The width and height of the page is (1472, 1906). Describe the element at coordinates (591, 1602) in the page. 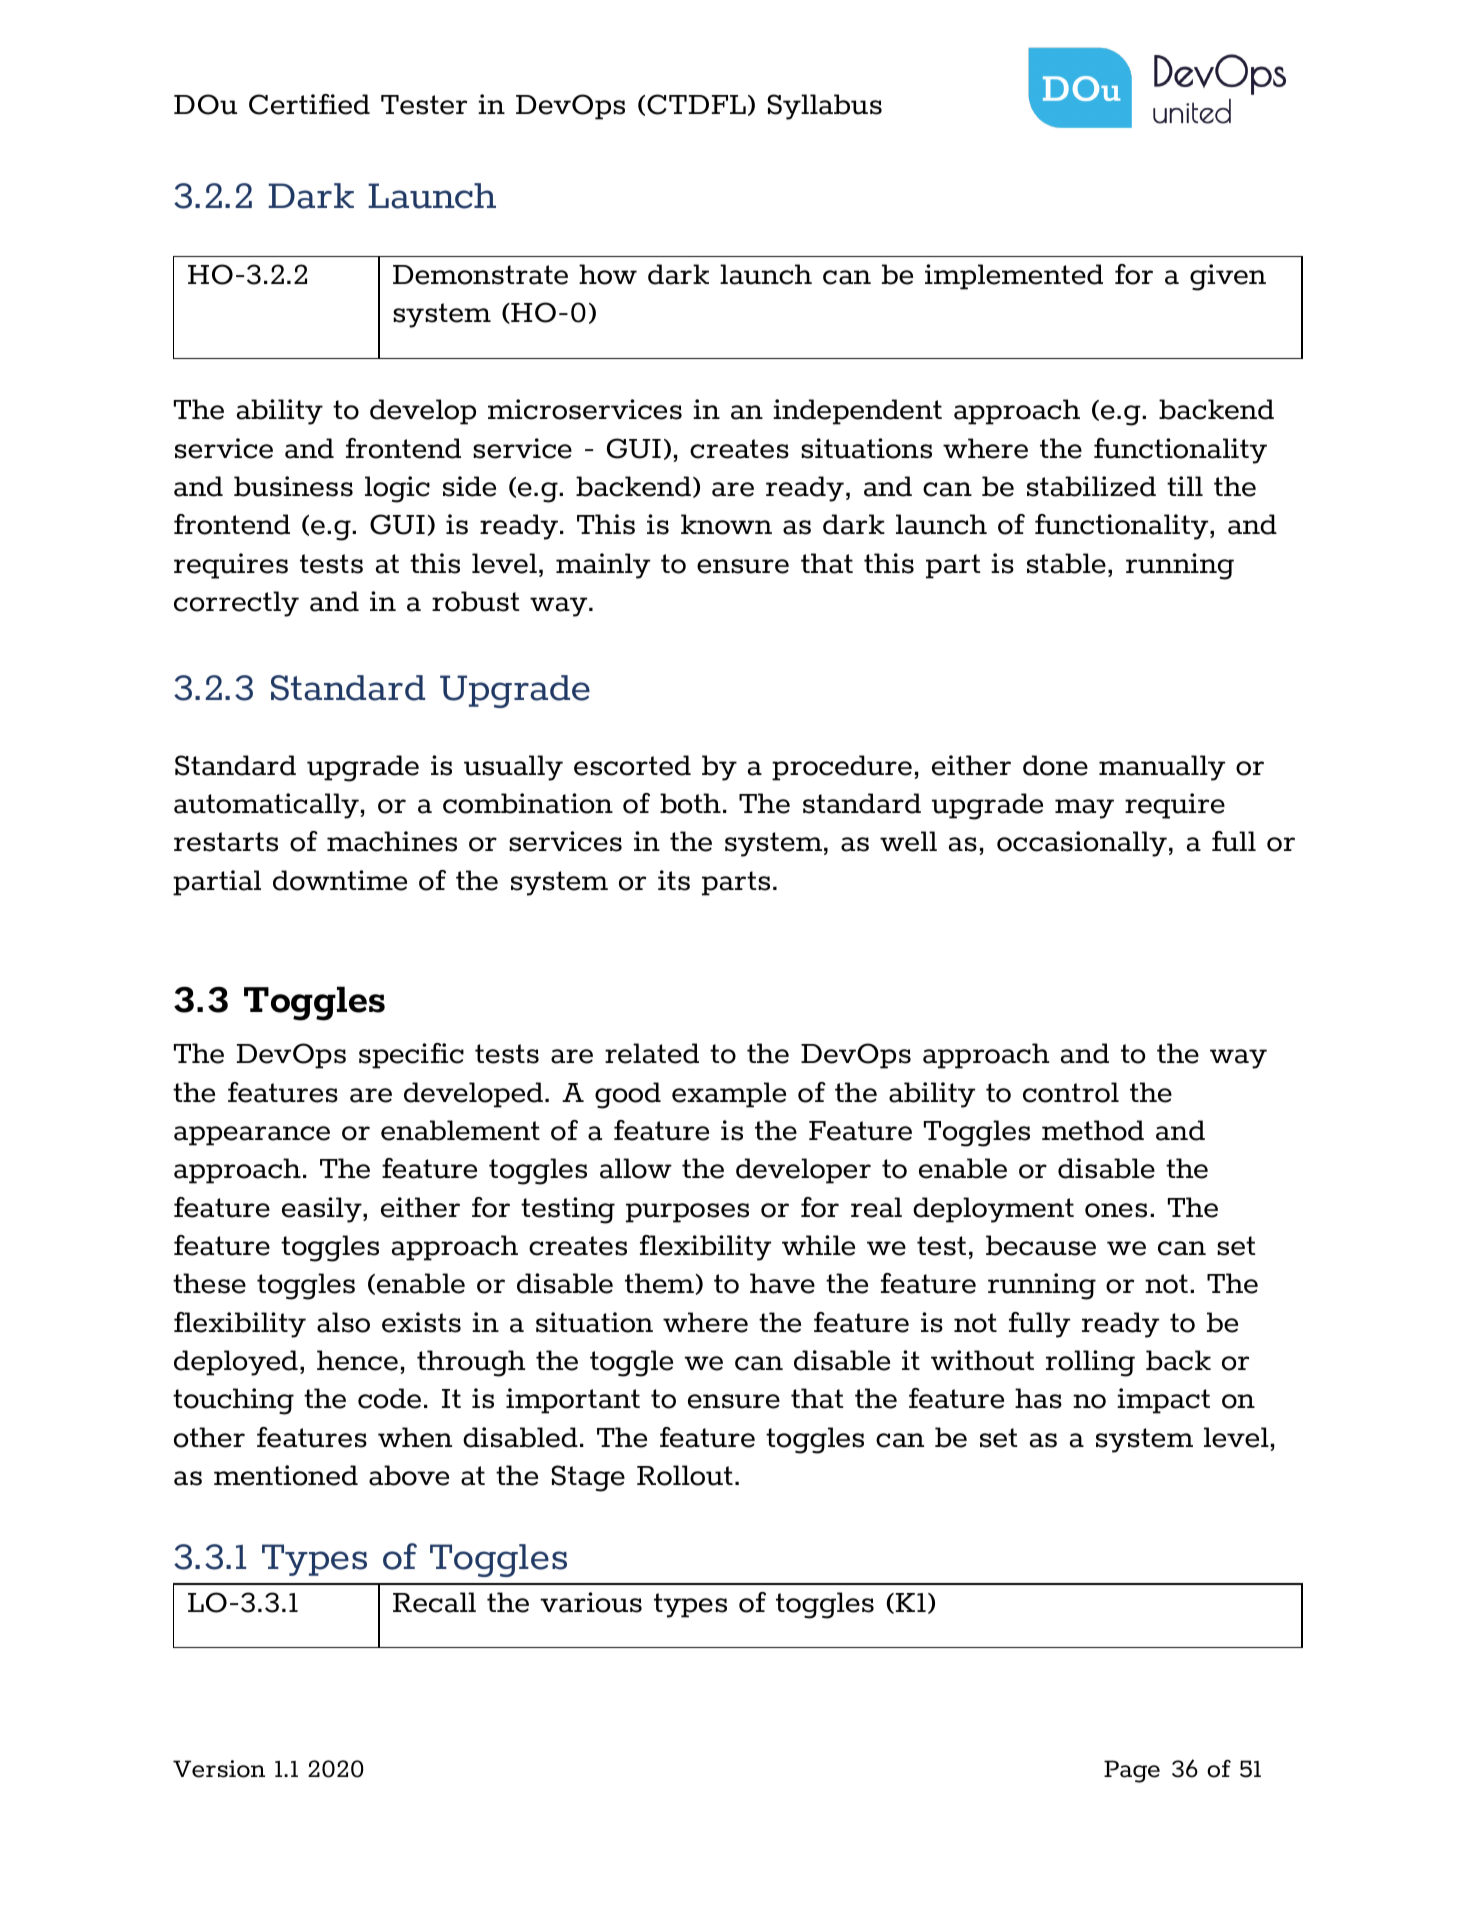

I see `various` at that location.
